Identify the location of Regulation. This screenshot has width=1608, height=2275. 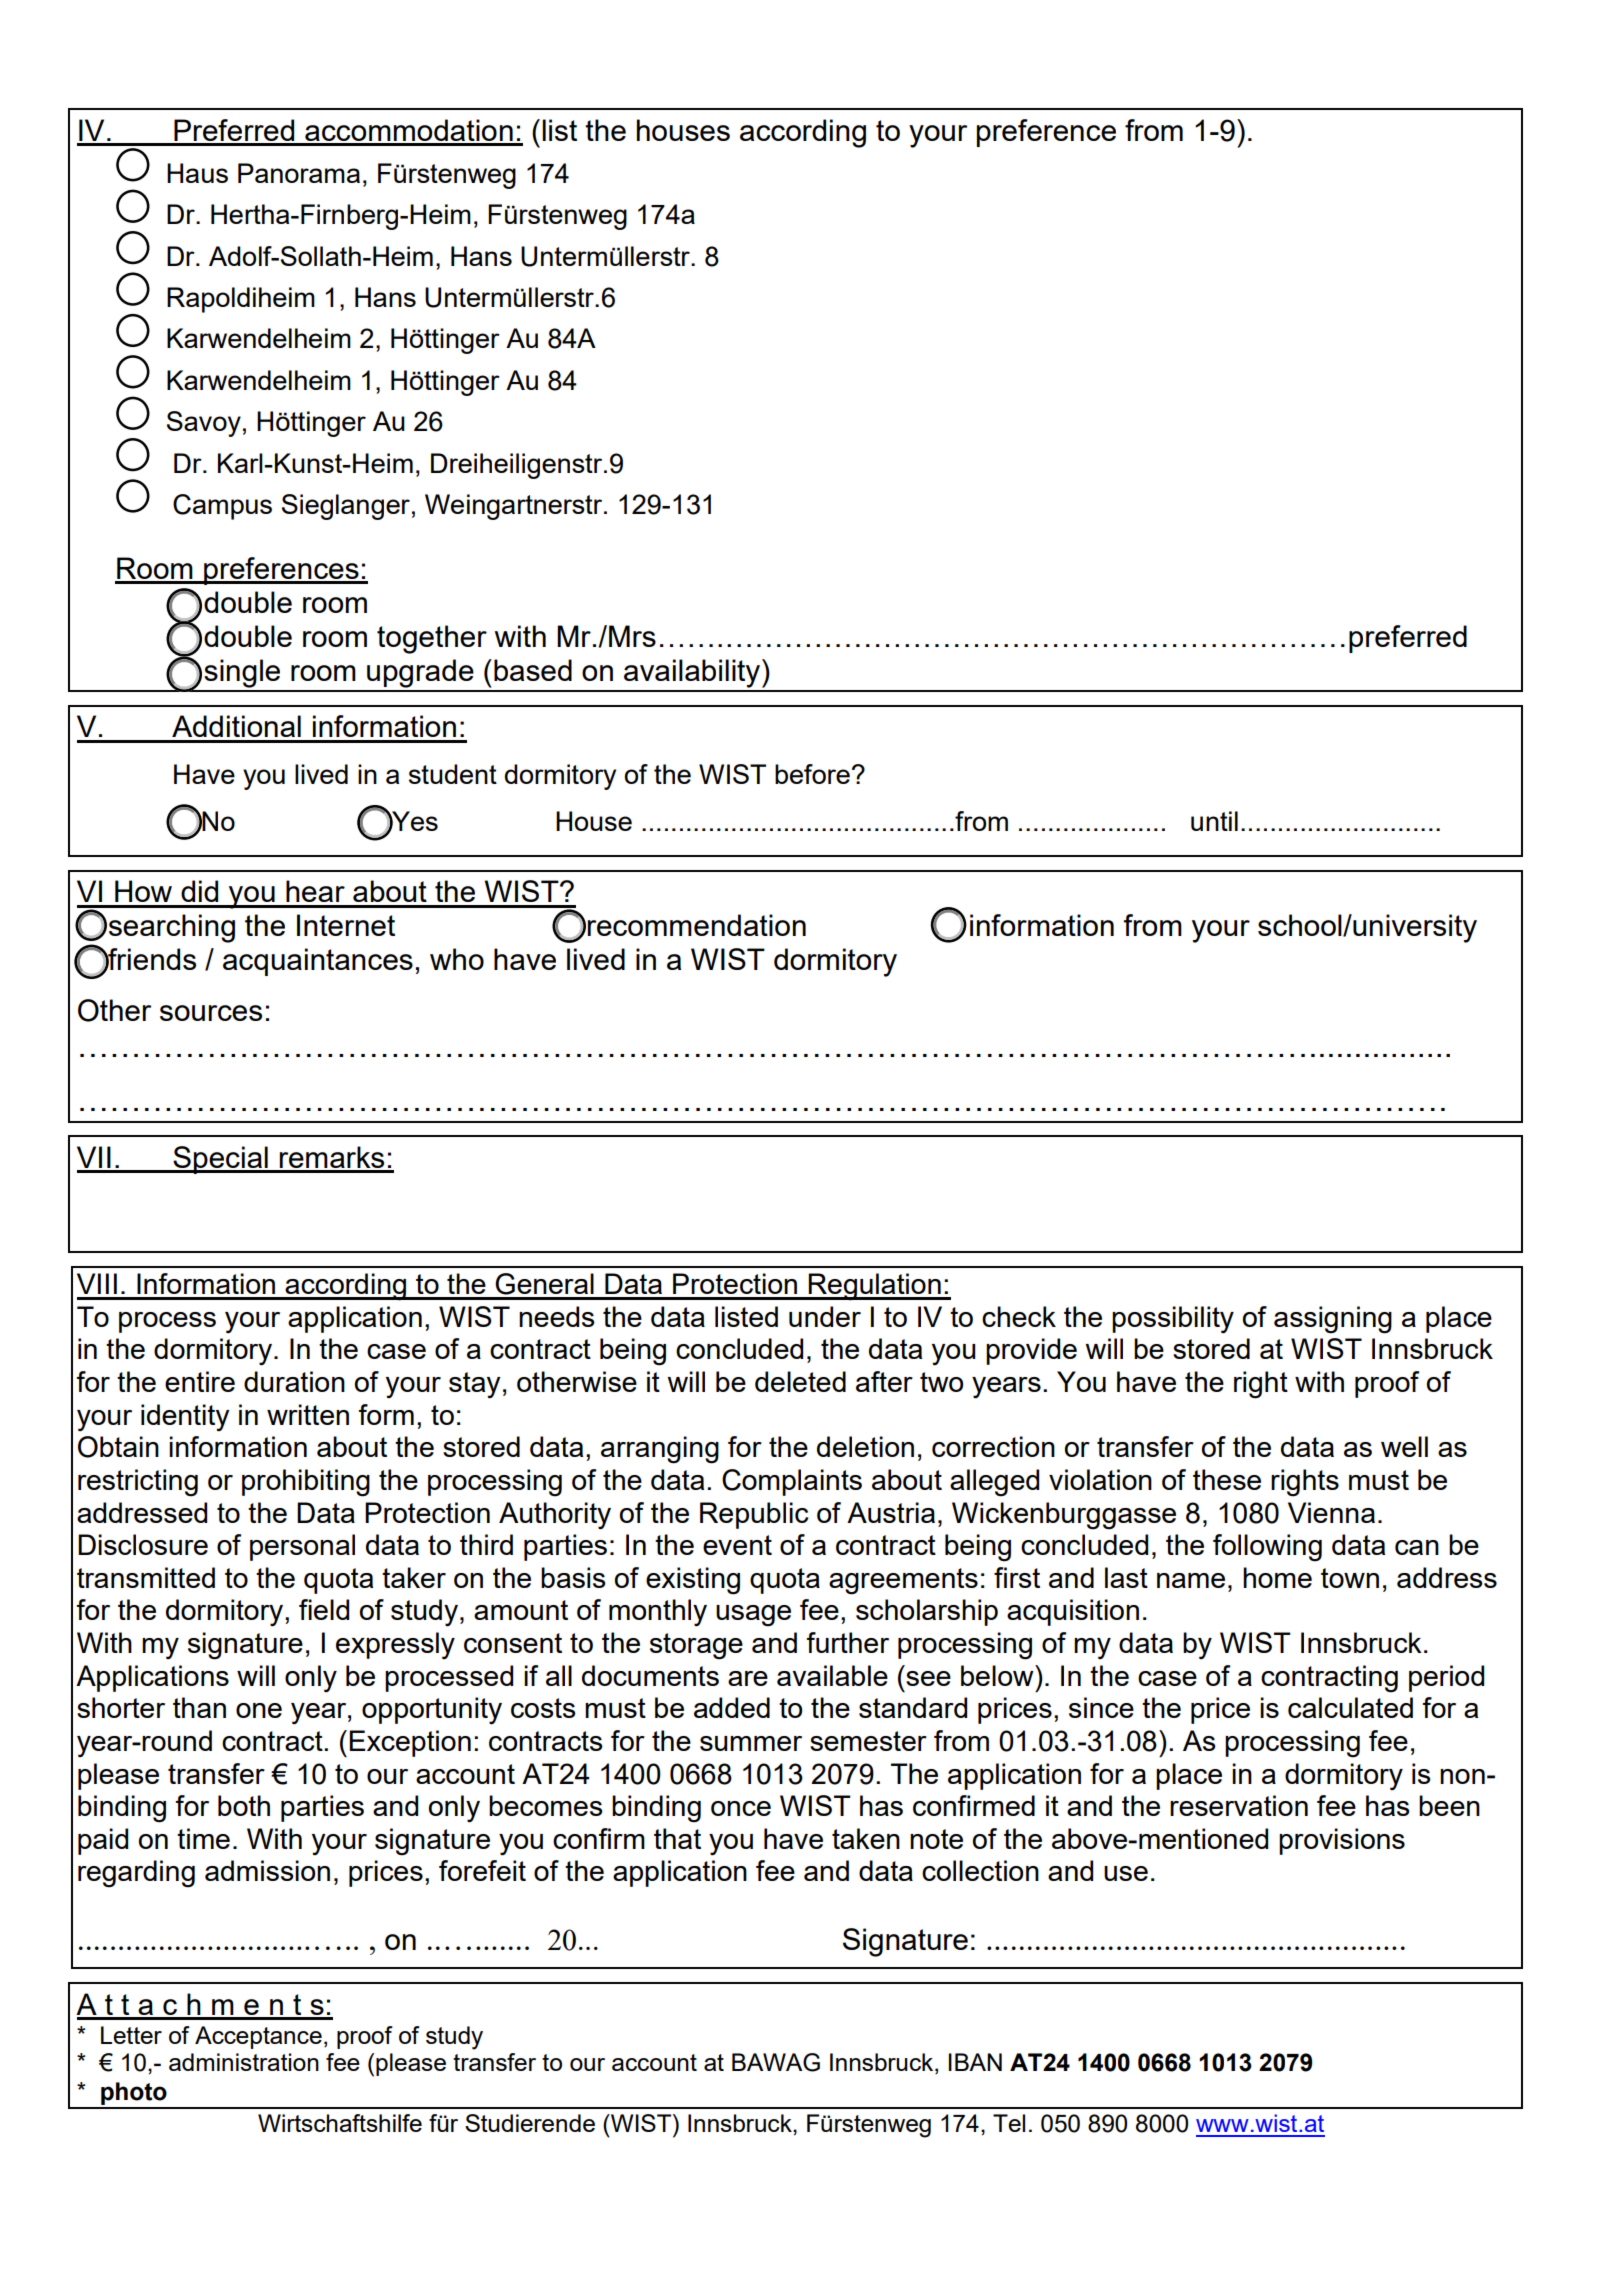
(875, 1287).
